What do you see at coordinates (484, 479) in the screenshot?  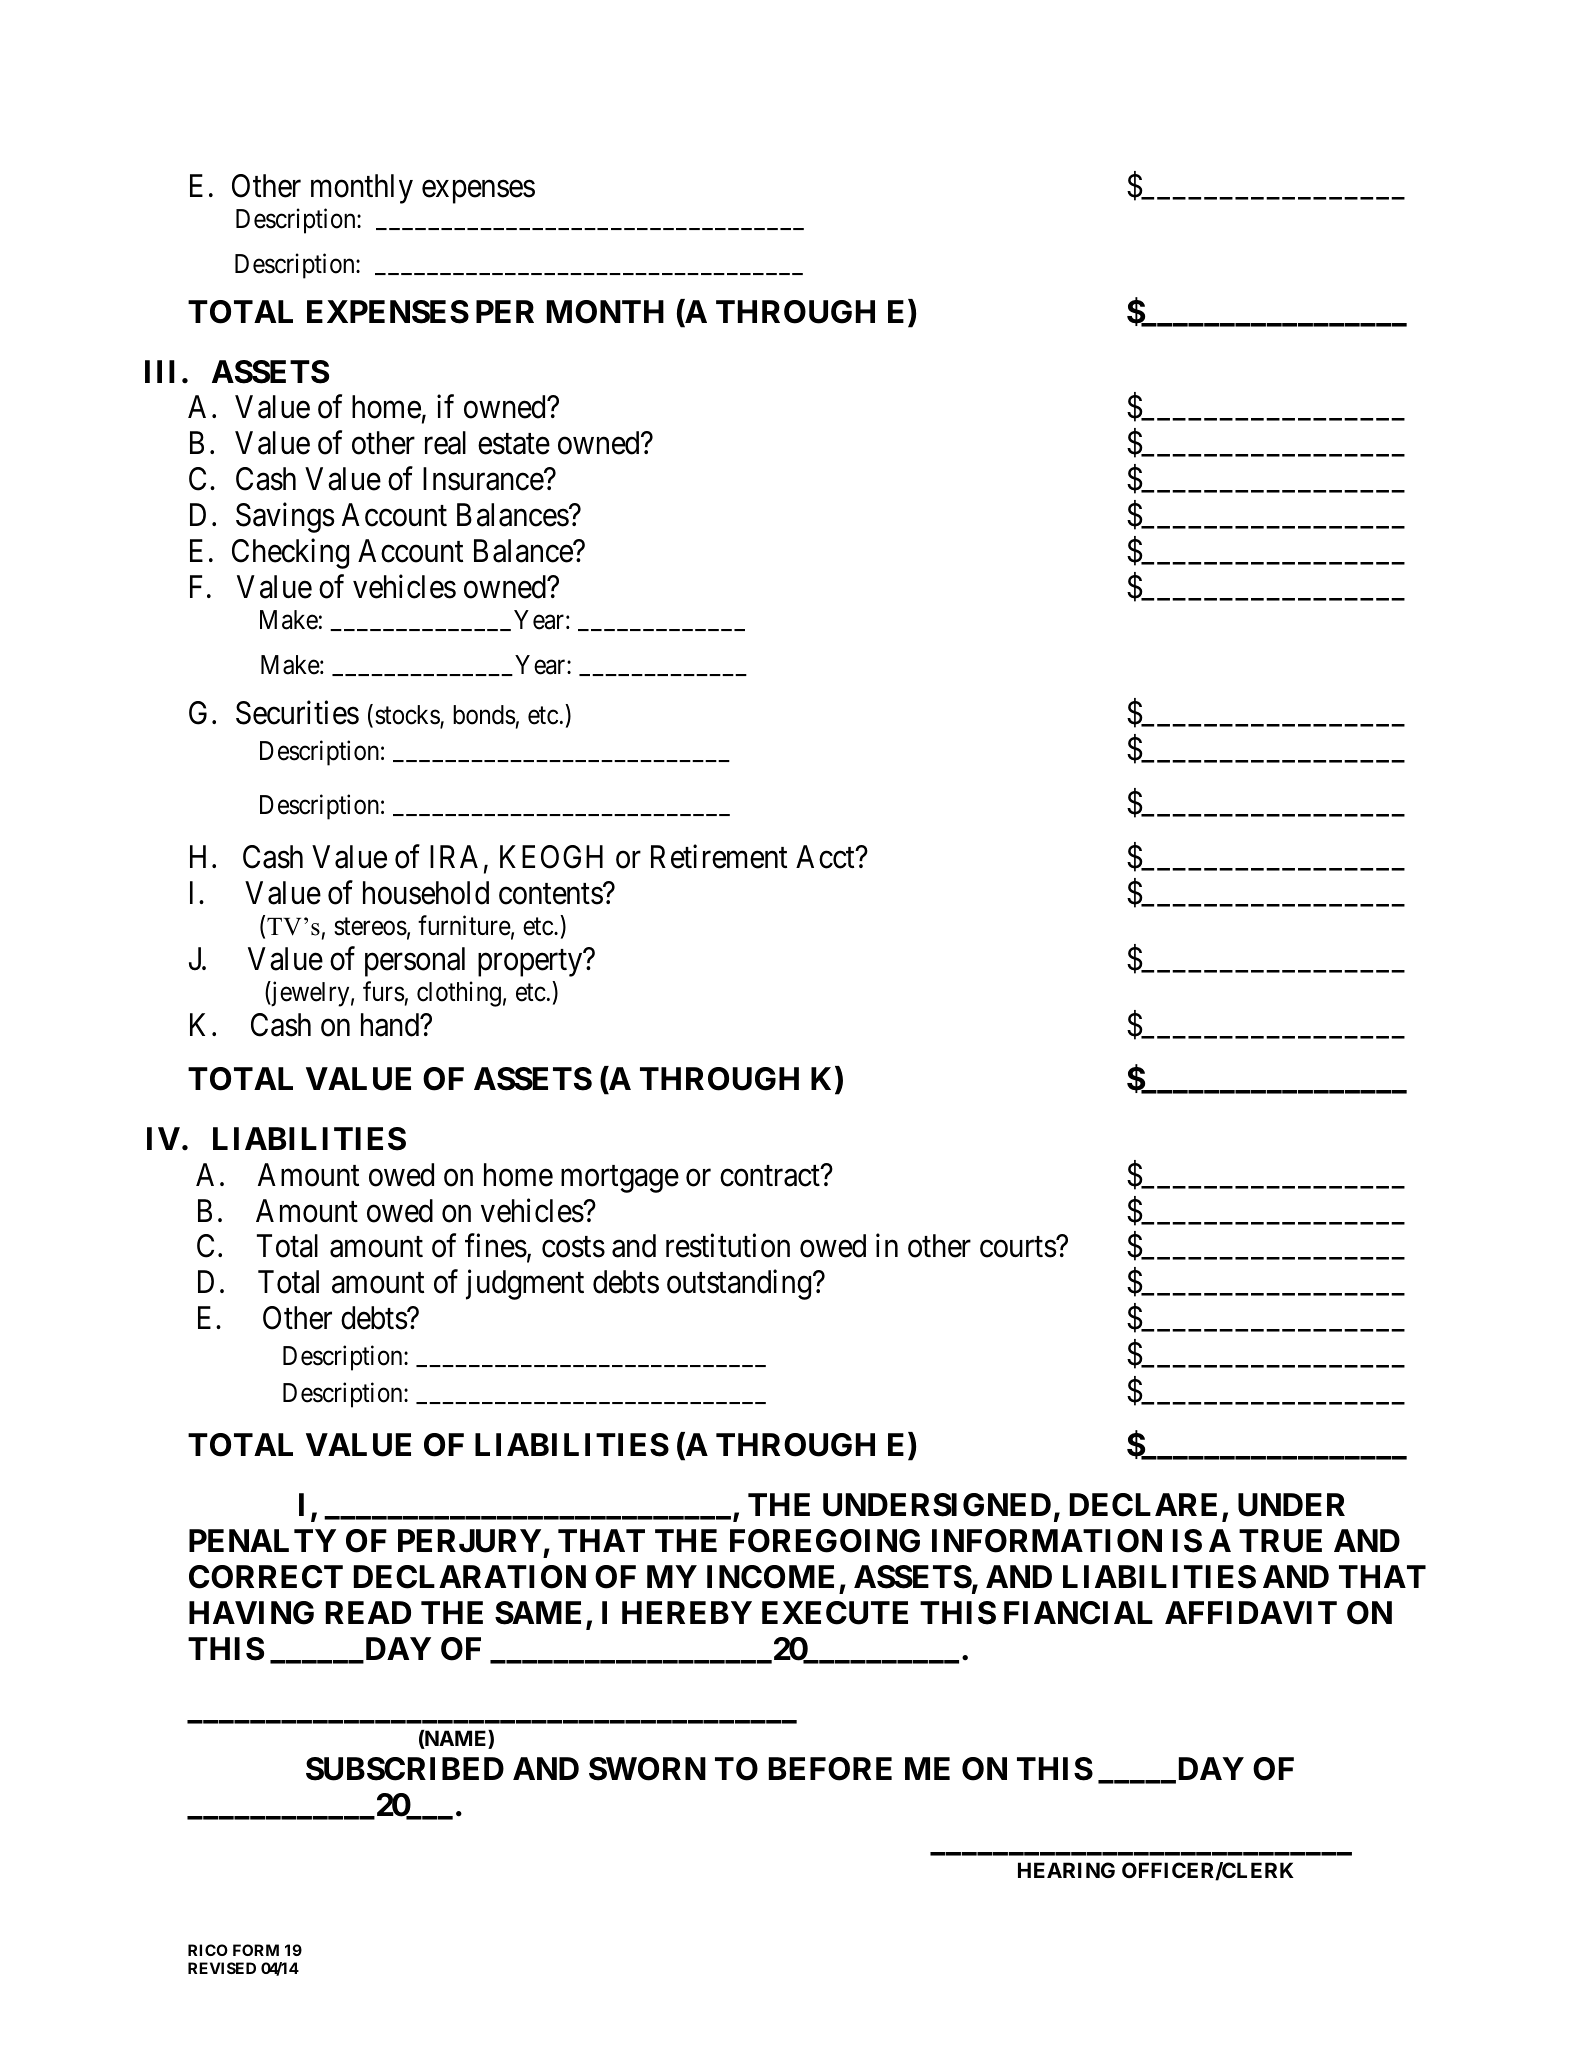 I see `Insurance` at bounding box center [484, 479].
